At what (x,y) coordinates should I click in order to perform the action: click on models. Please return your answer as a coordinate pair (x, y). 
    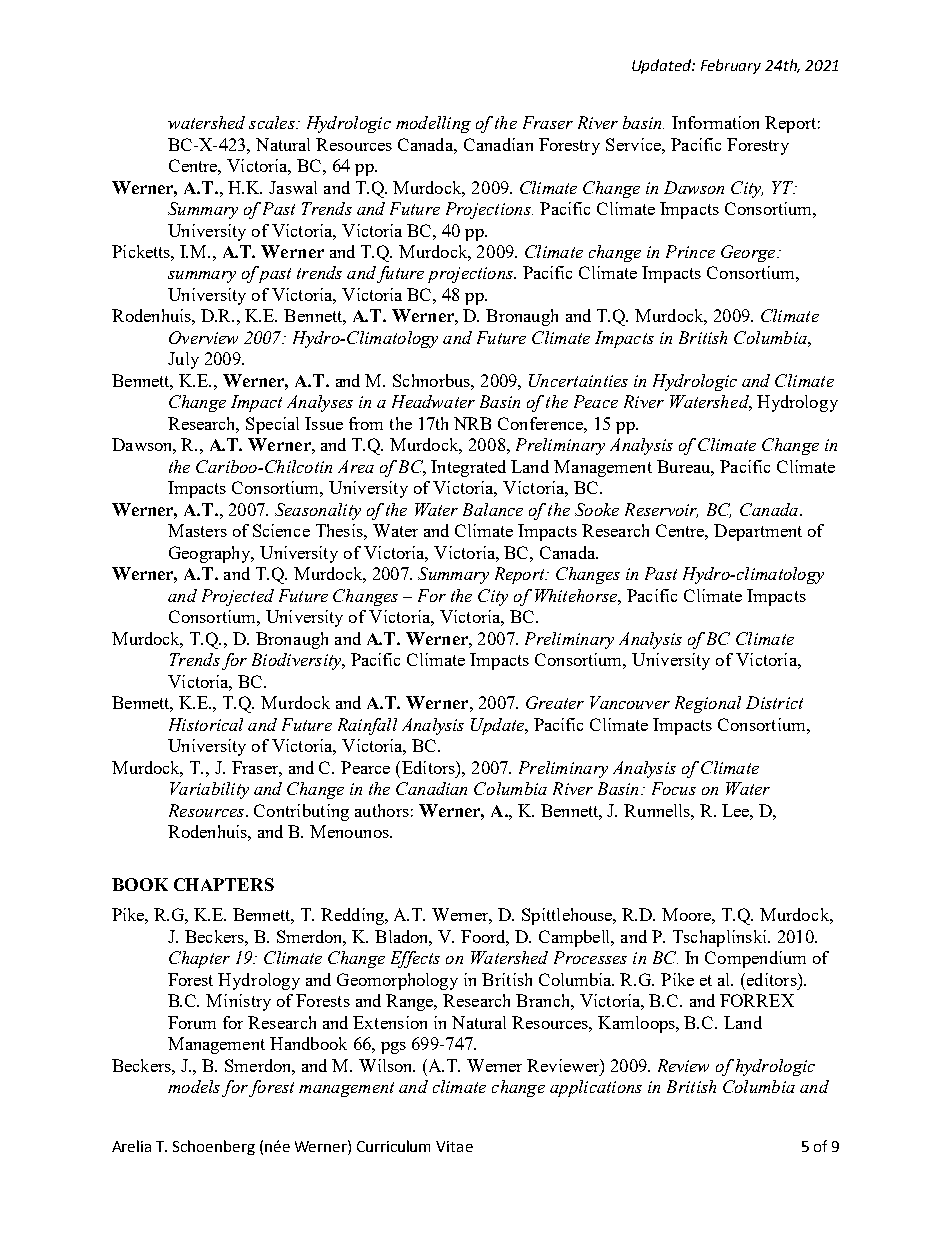
    Looking at the image, I should click on (194, 1086).
